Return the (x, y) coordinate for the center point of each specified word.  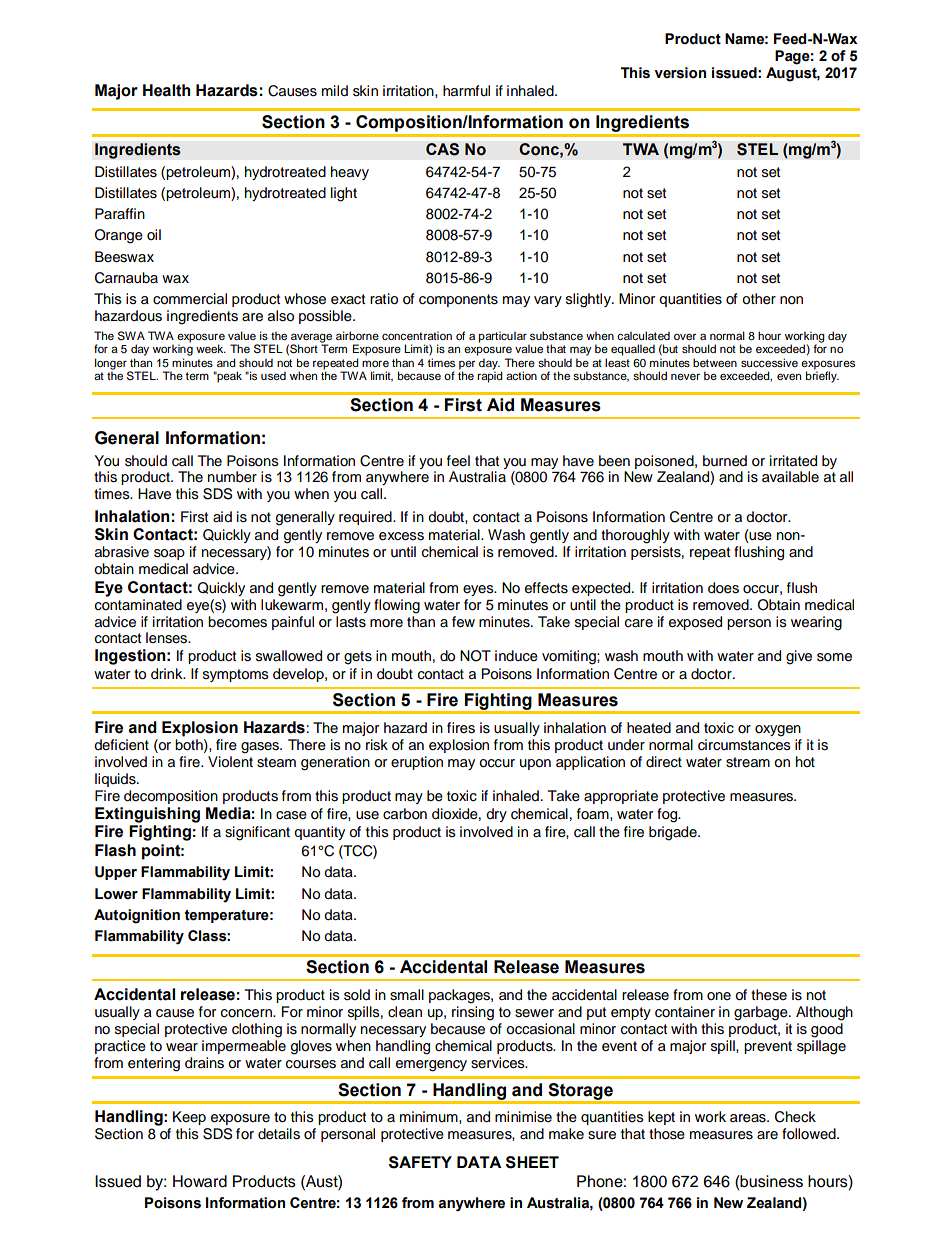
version (680, 73)
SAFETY (420, 1162)
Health (167, 90)
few (463, 622)
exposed (695, 623)
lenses (168, 638)
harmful (466, 91)
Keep (189, 1118)
